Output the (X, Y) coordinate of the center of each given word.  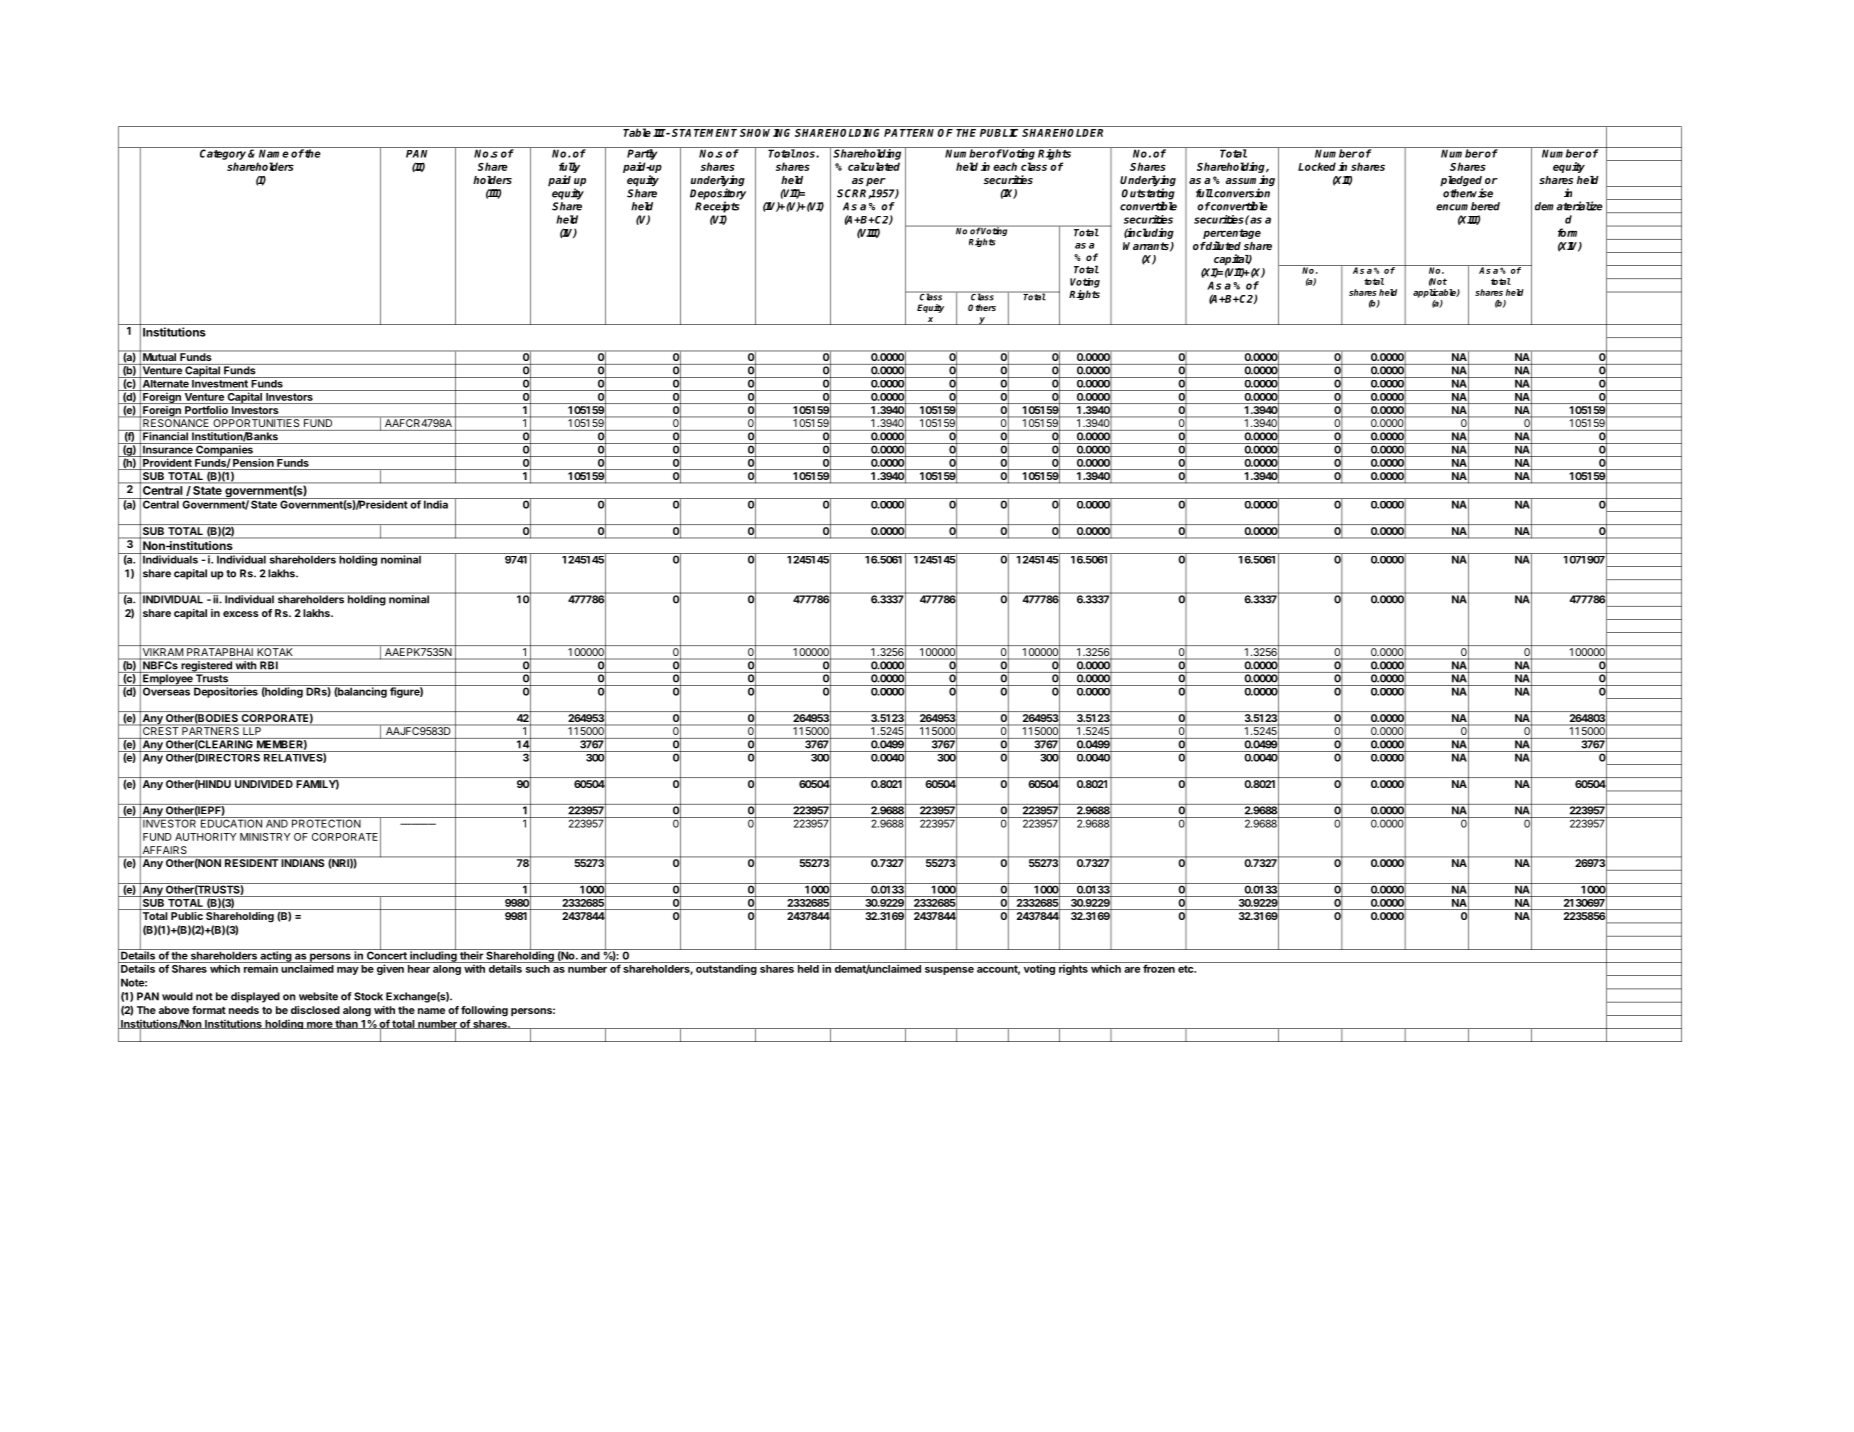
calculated (874, 166)
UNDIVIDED (264, 784)
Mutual (159, 357)
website (318, 996)
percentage (1232, 235)
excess (241, 614)
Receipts (717, 207)
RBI (269, 665)
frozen (1159, 967)
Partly (643, 153)
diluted (1223, 245)
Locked (1317, 166)
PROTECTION (326, 822)
